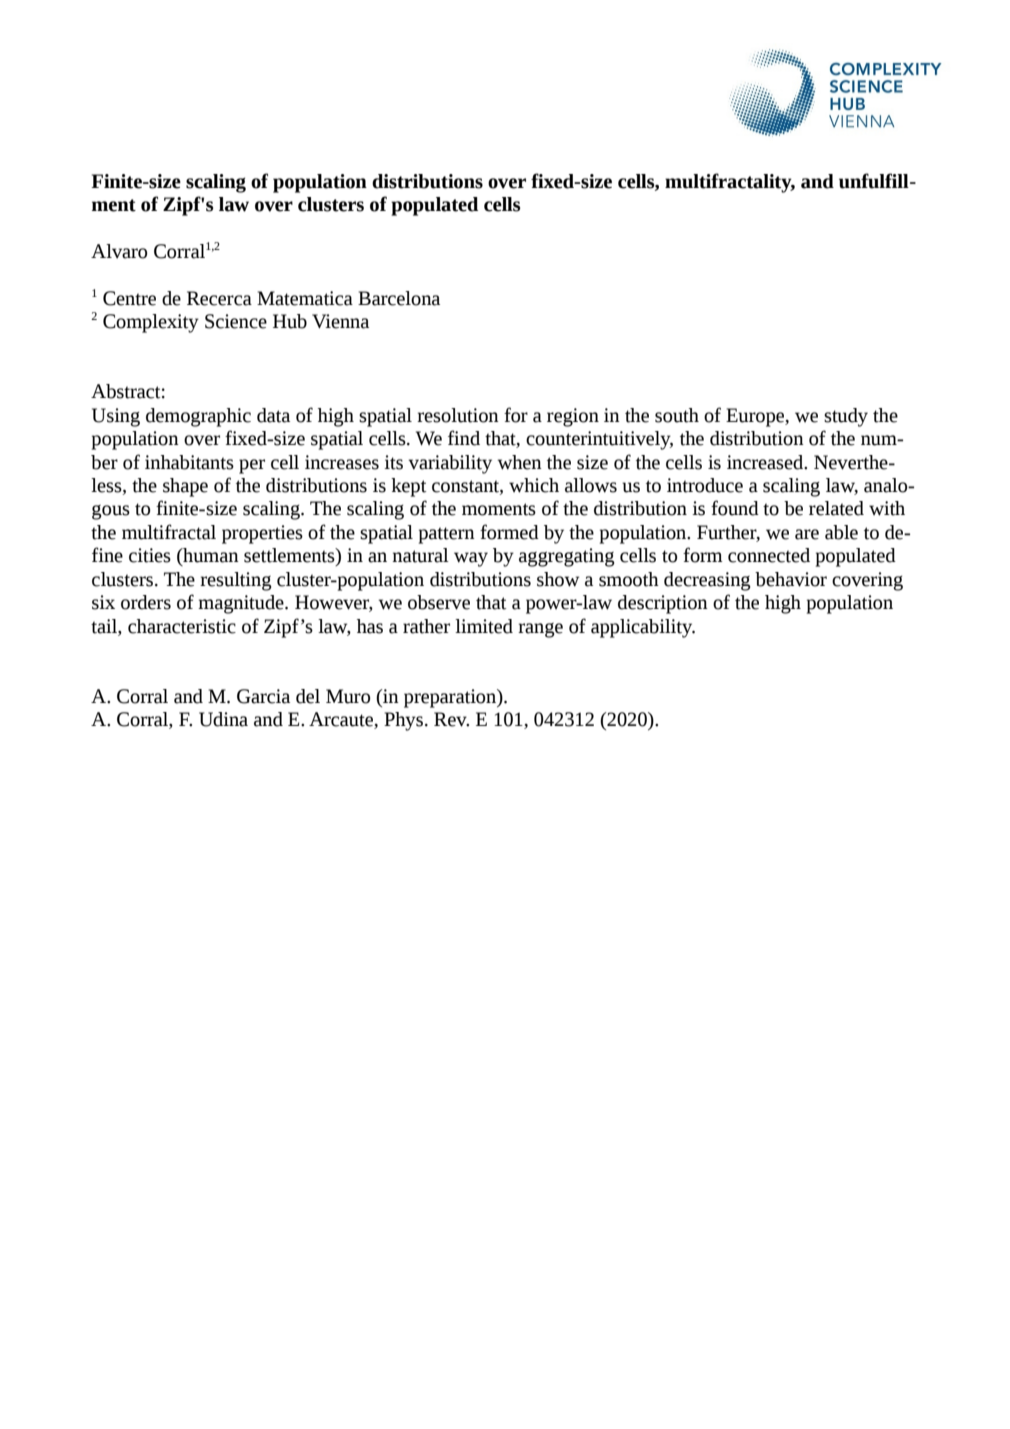  I want to click on related, so click(836, 508).
